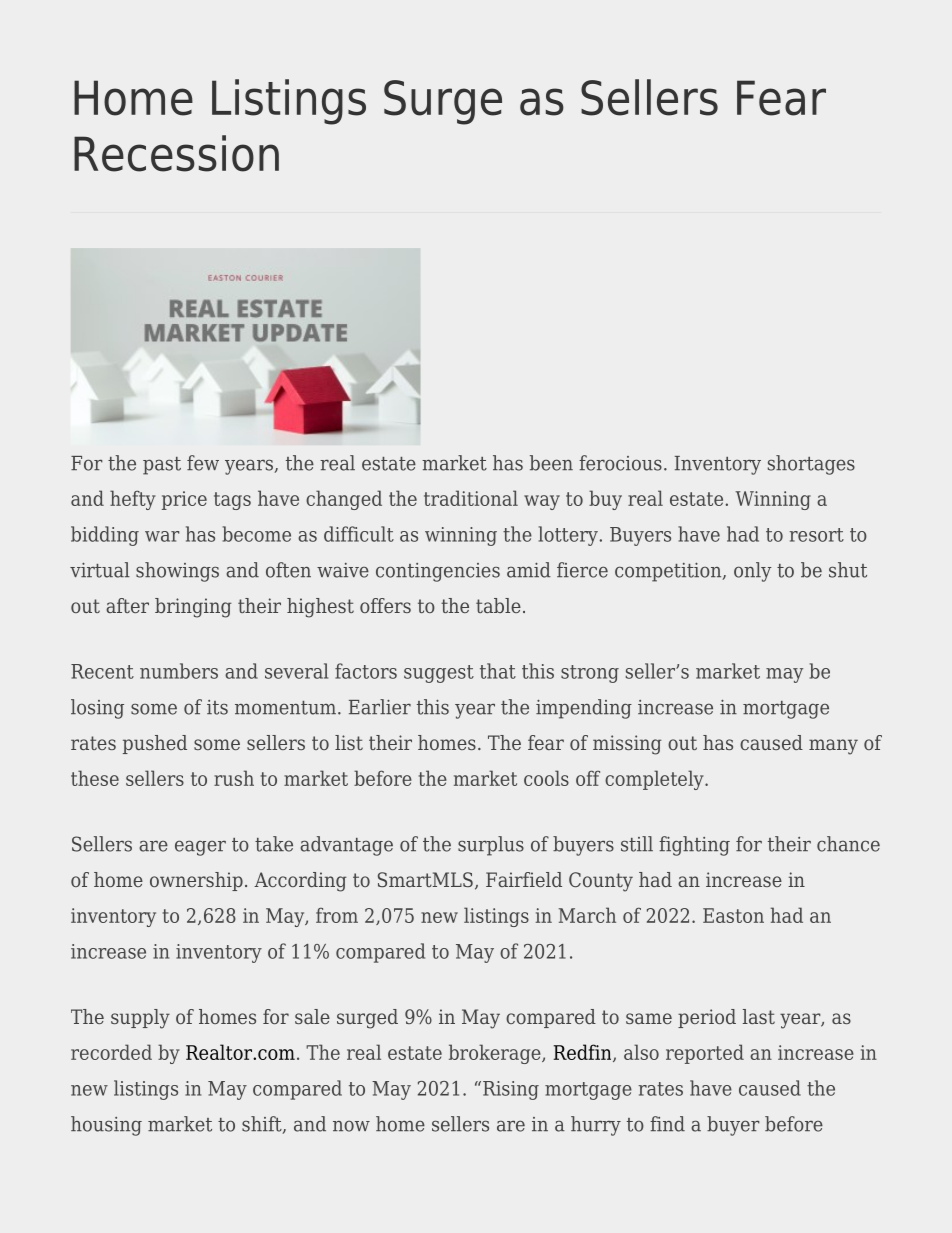  What do you see at coordinates (811, 465) in the screenshot?
I see `shortages` at bounding box center [811, 465].
